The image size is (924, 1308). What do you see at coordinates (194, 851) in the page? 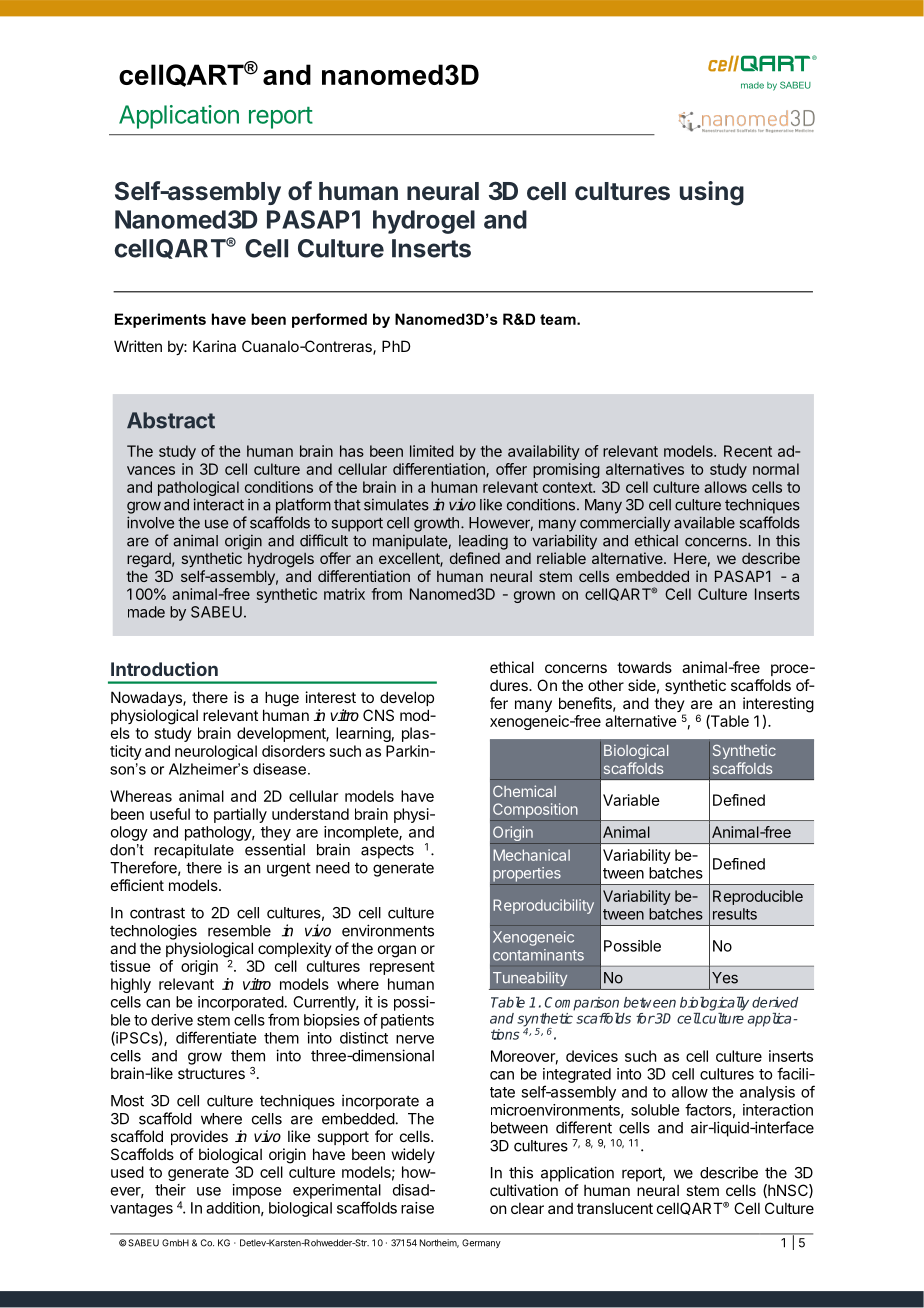
I see `recapitulate` at bounding box center [194, 851].
